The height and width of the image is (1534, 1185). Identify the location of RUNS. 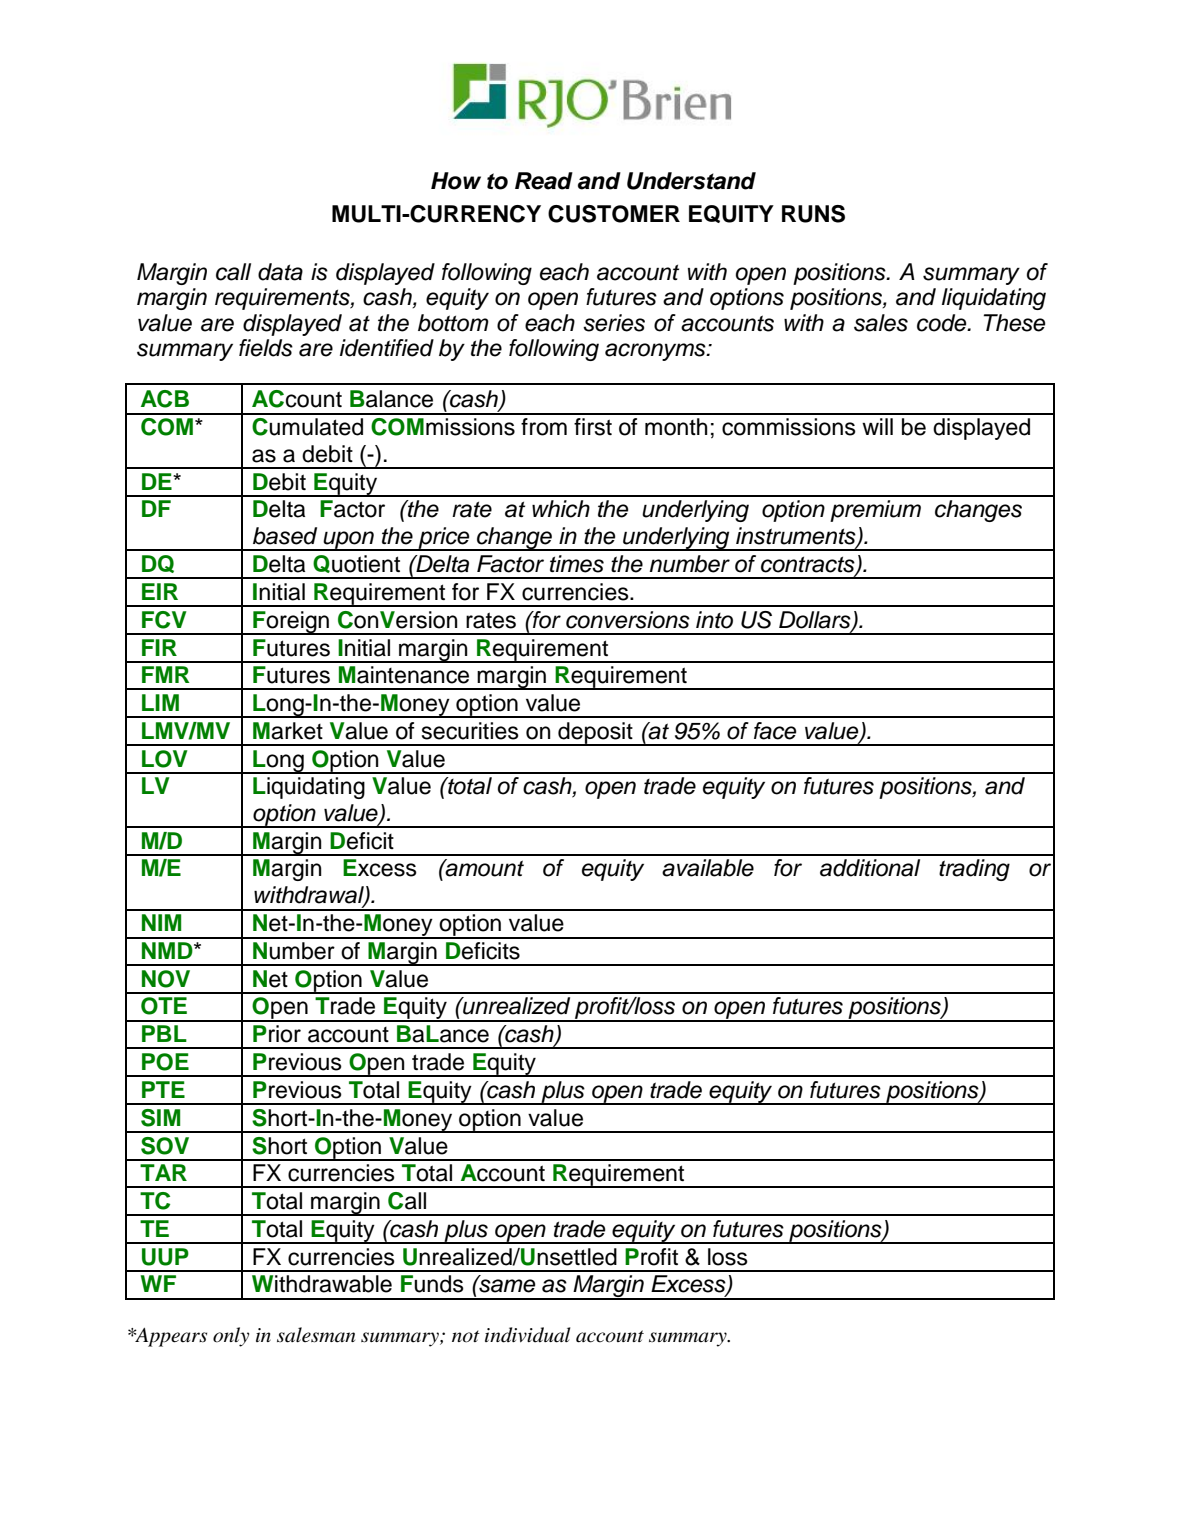
(813, 214).
